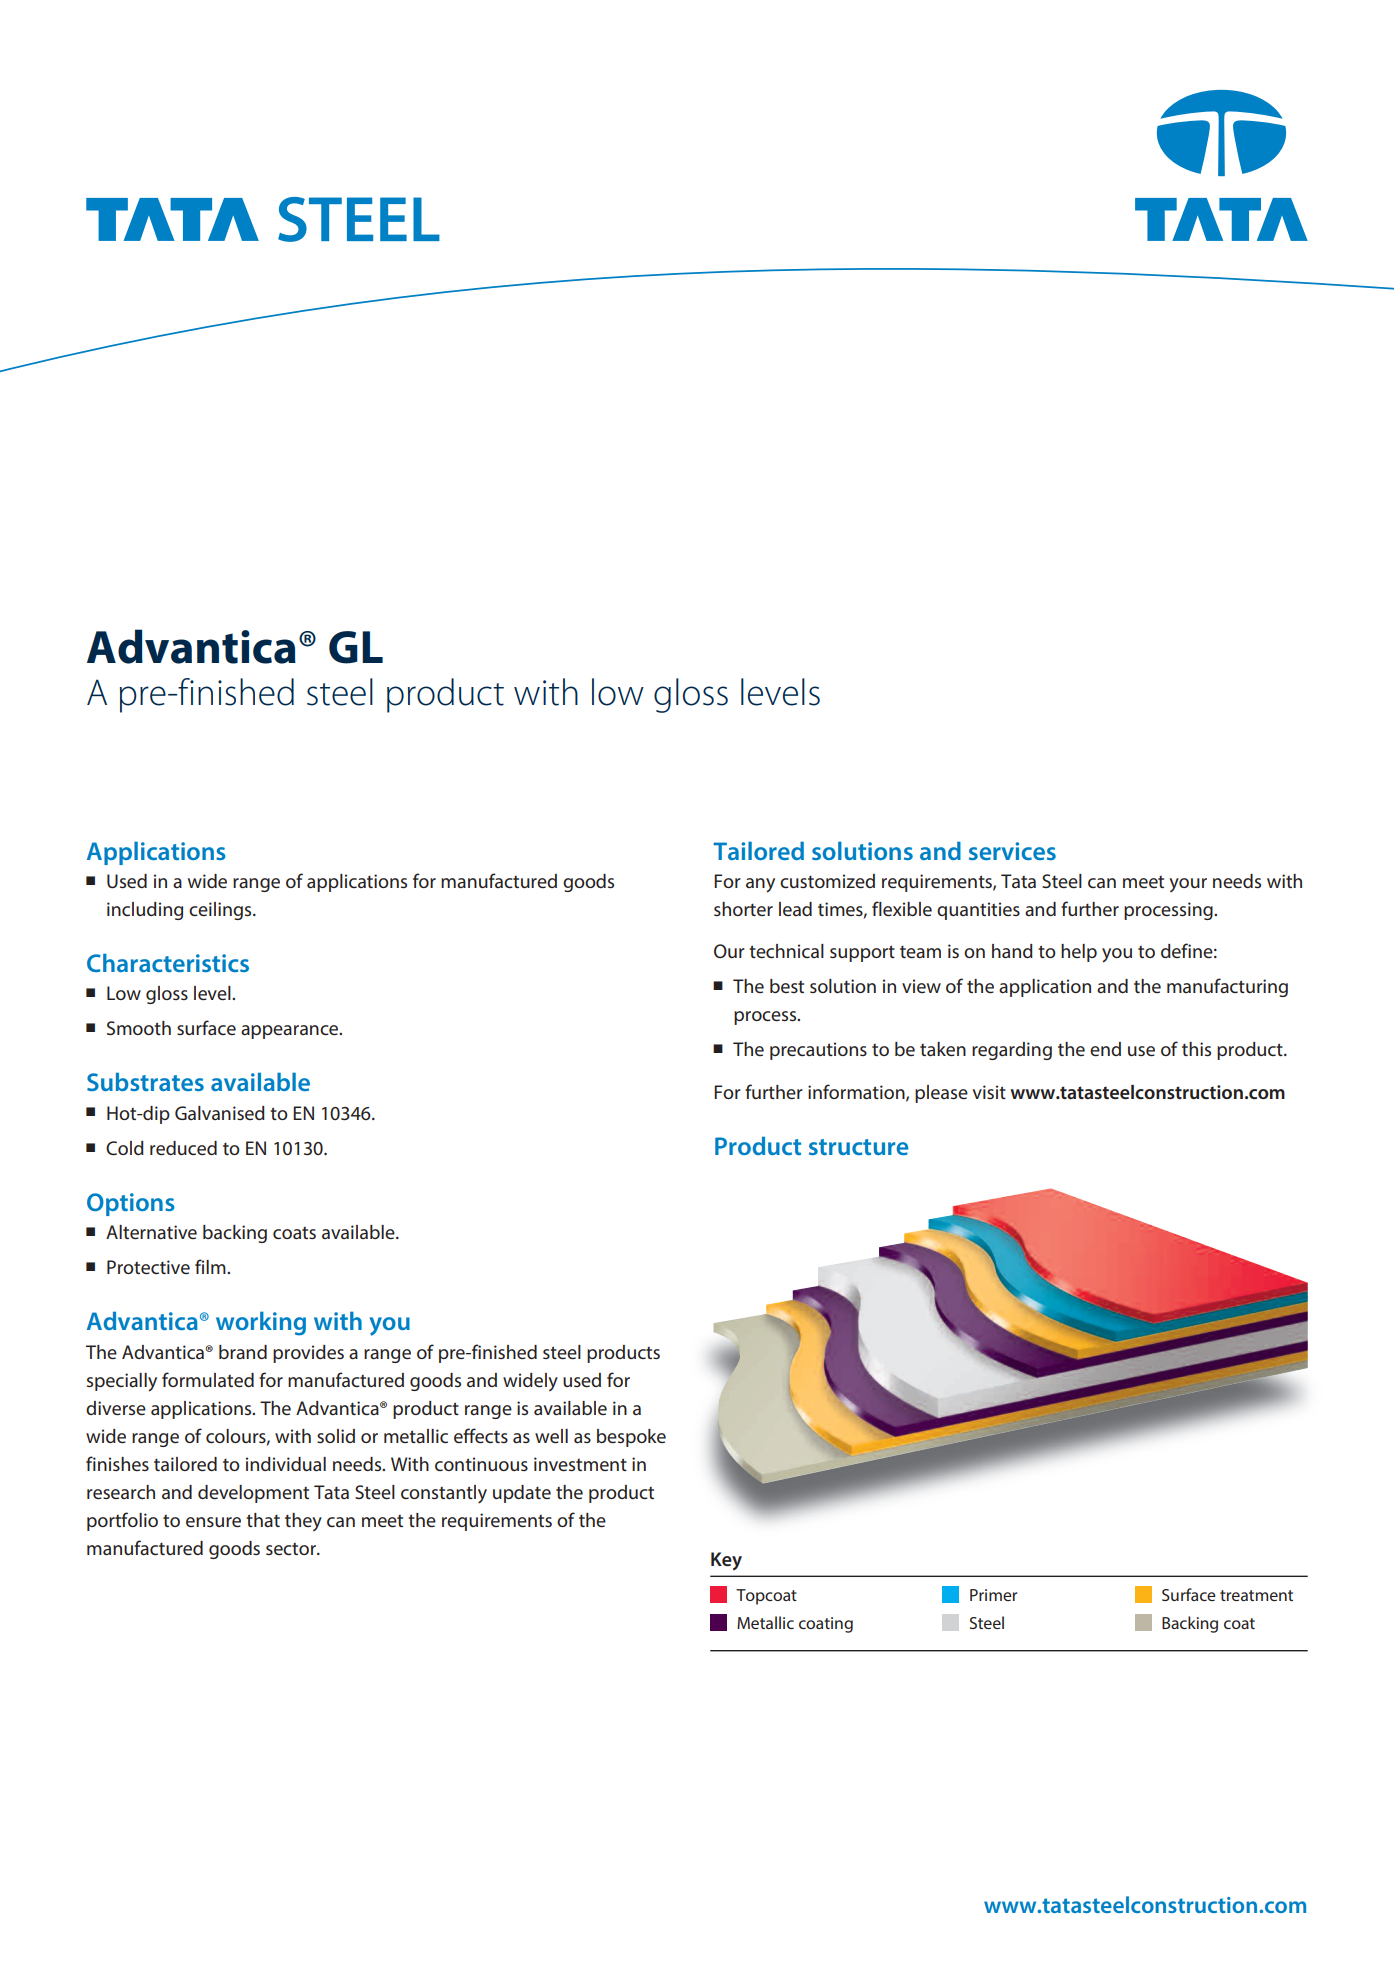  What do you see at coordinates (221, 911) in the screenshot?
I see `ceilings` at bounding box center [221, 911].
